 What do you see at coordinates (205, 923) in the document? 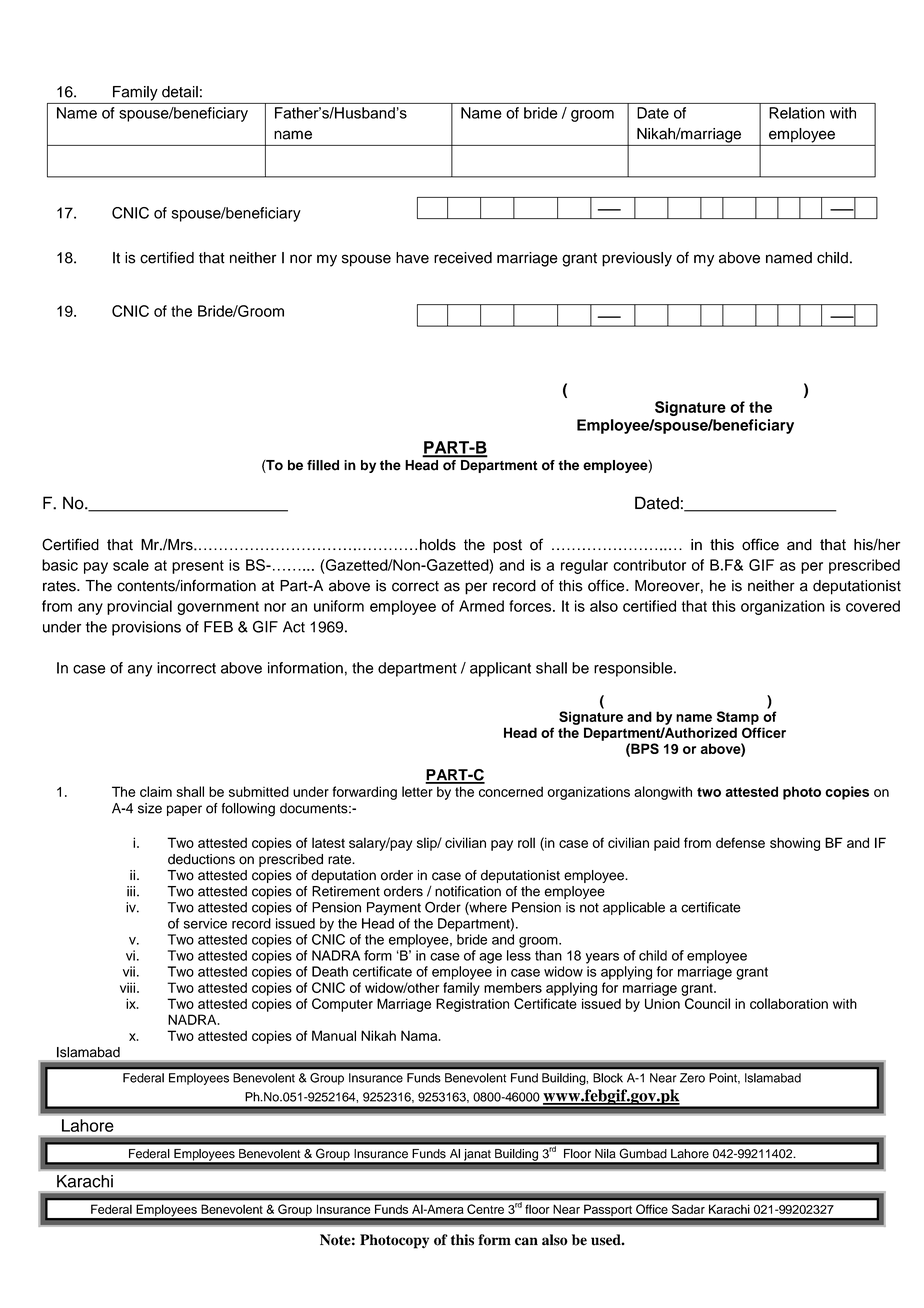
I see `service` at bounding box center [205, 923].
